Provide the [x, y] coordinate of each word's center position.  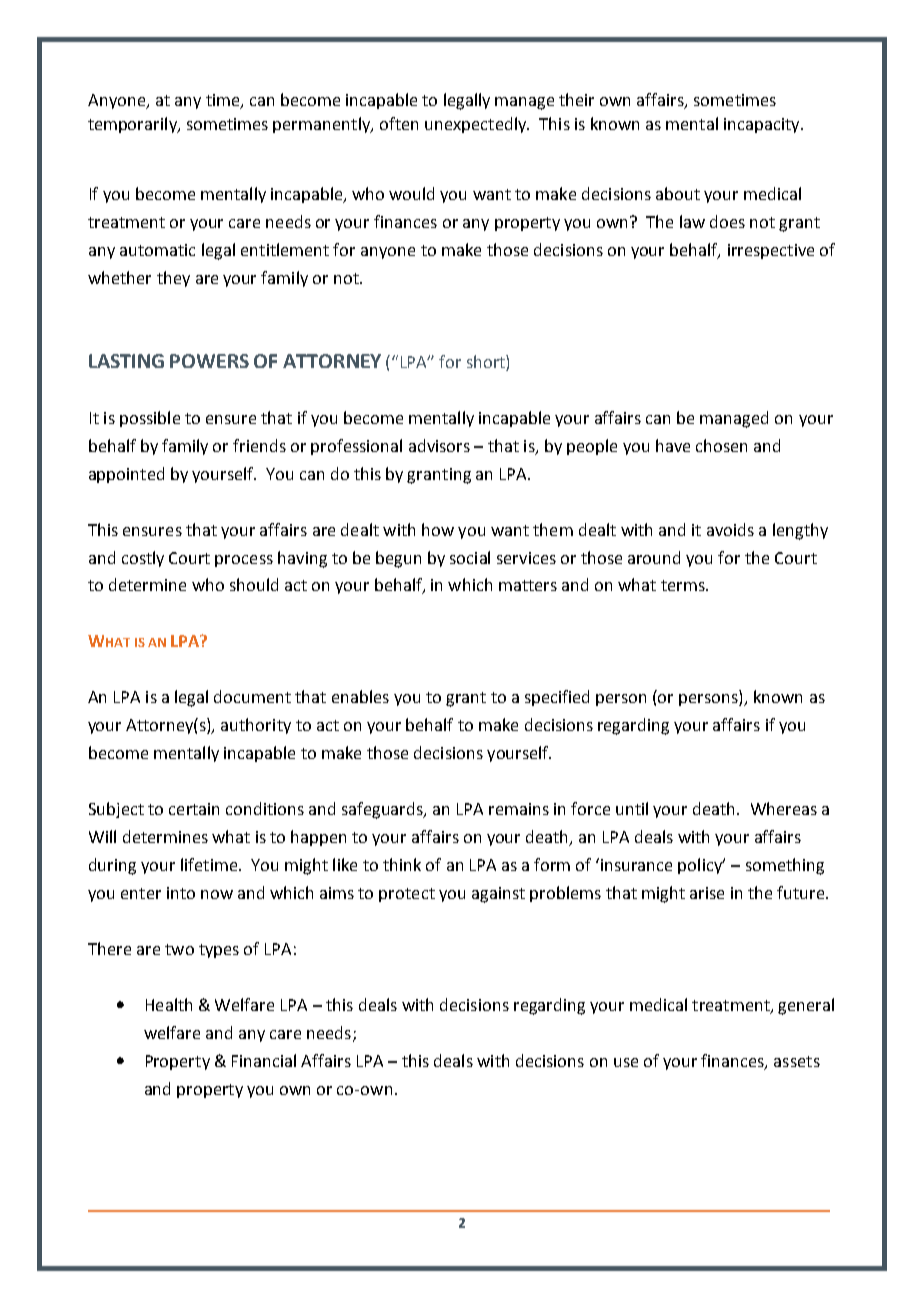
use [626, 1062]
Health [169, 1004]
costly [143, 559]
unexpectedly [476, 125]
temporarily [133, 125]
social [470, 557]
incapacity [763, 125]
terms [684, 585]
